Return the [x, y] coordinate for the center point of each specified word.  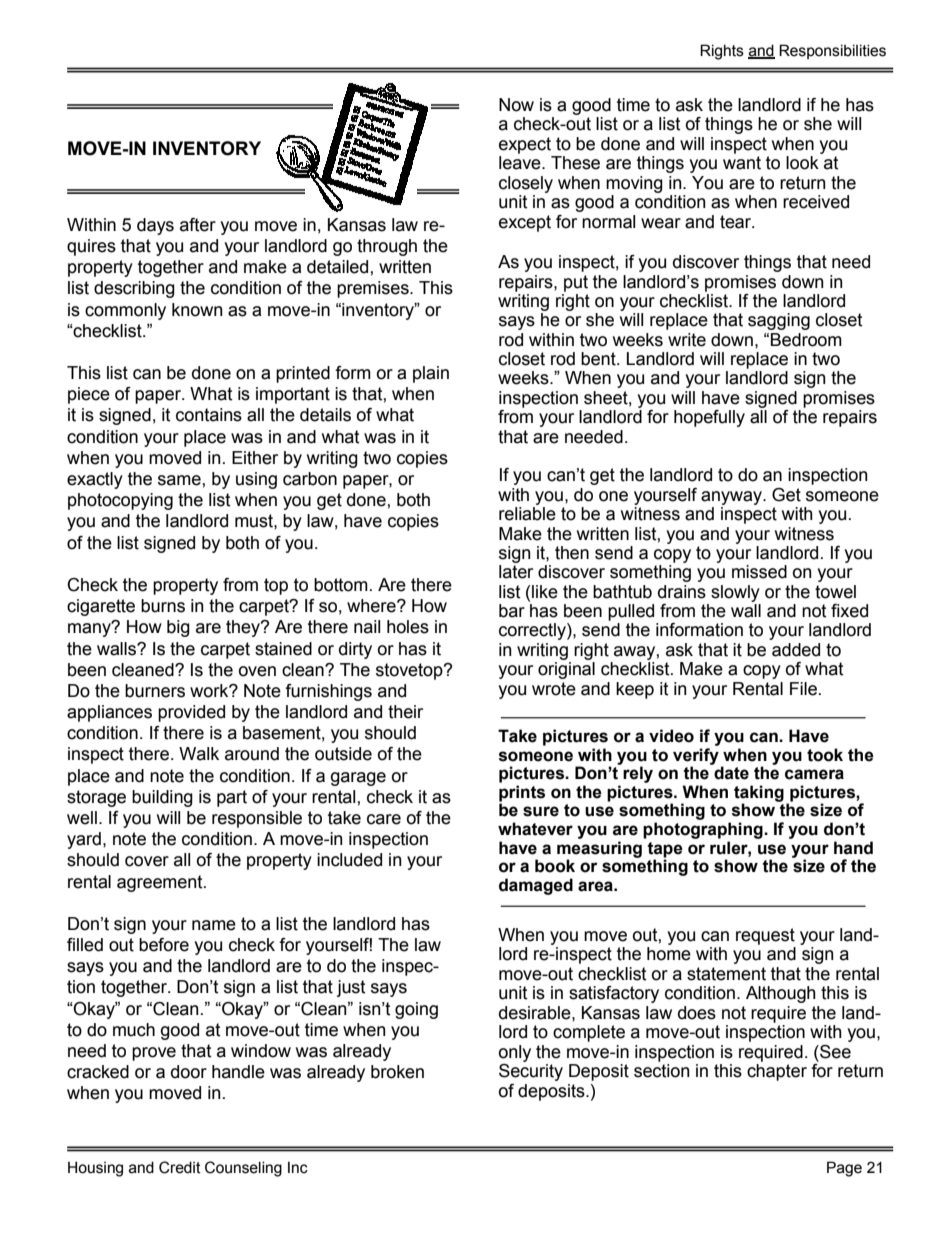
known [197, 310]
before [164, 945]
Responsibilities [832, 51]
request [765, 936]
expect [525, 145]
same [180, 480]
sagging [779, 321]
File [803, 689]
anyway [732, 498]
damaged [536, 886]
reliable [527, 514]
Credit [180, 1167]
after [198, 225]
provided [191, 713]
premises [374, 289]
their [405, 712]
